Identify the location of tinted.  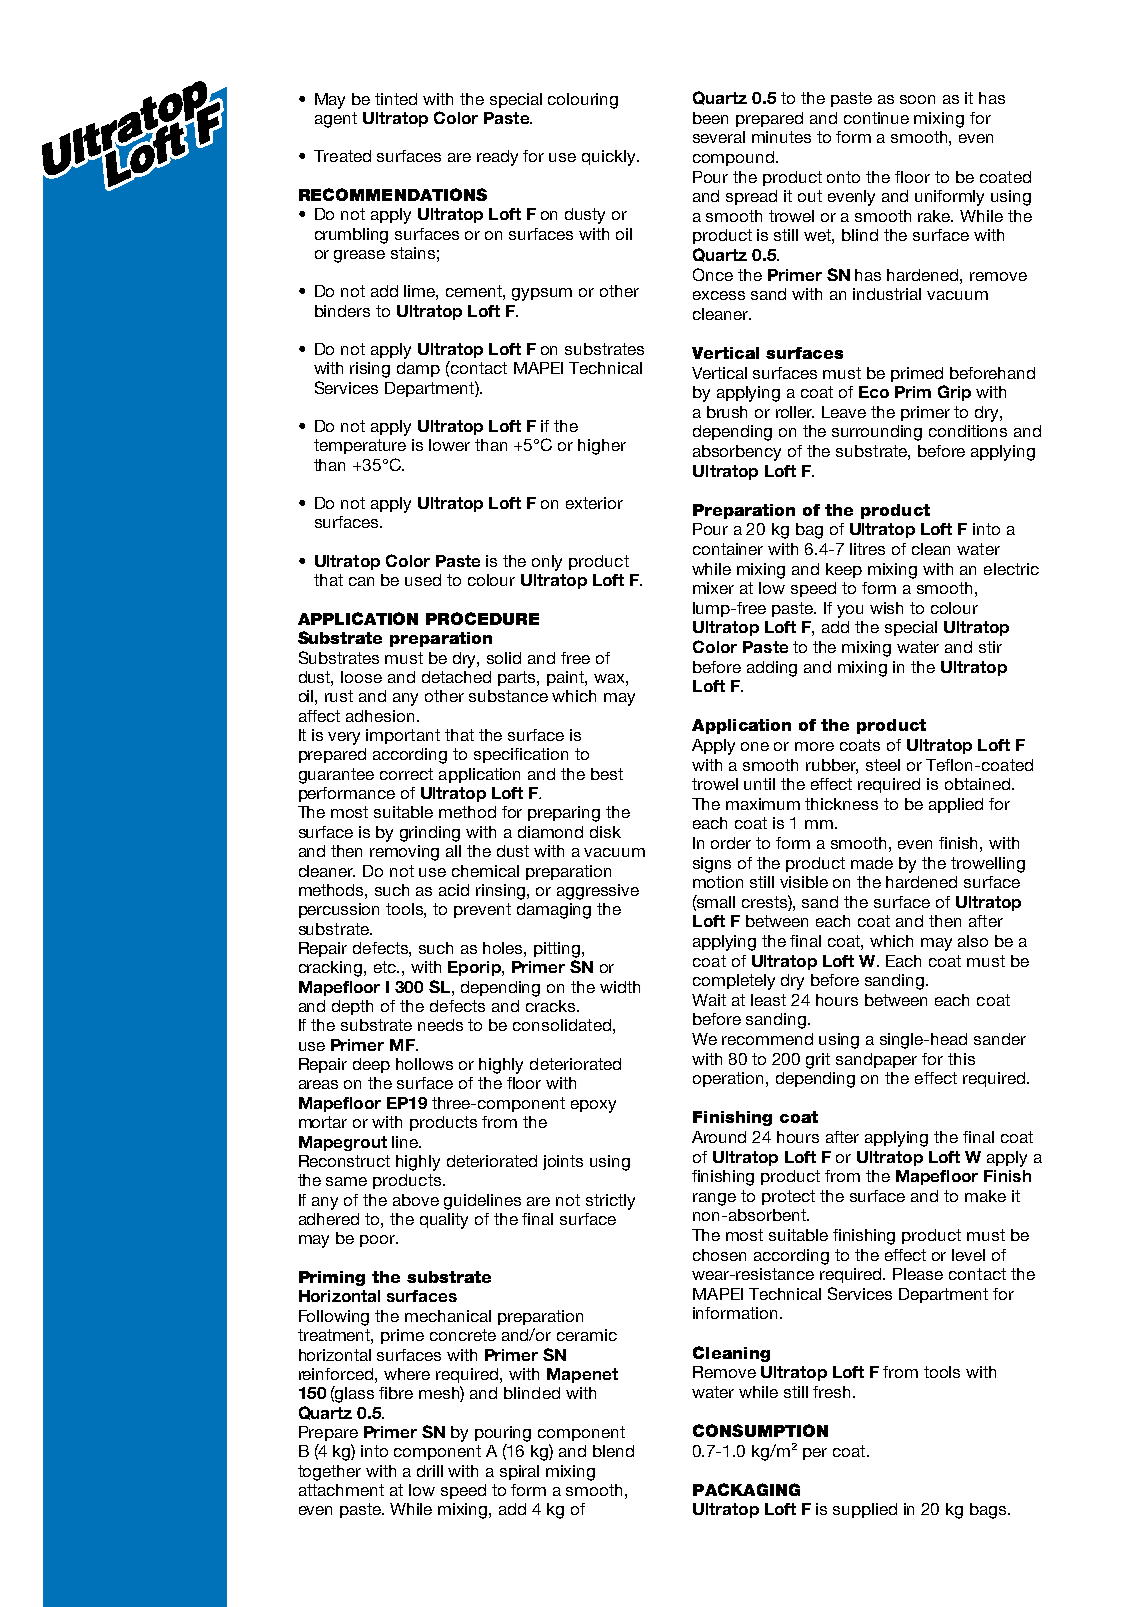
(396, 99).
